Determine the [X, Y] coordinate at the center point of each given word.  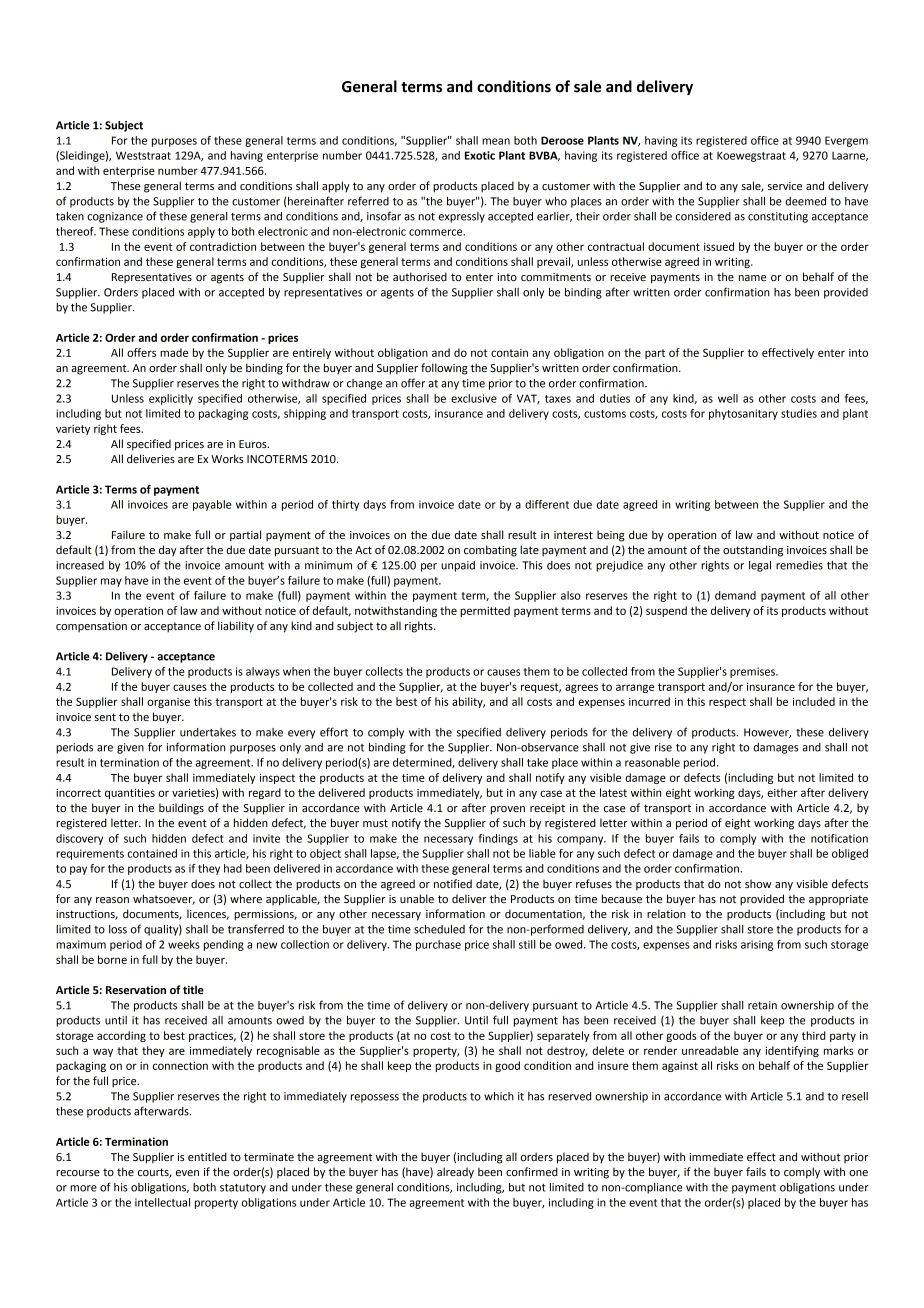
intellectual [162, 1202]
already [455, 1173]
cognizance [115, 217]
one [858, 1173]
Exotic [480, 155]
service [785, 186]
